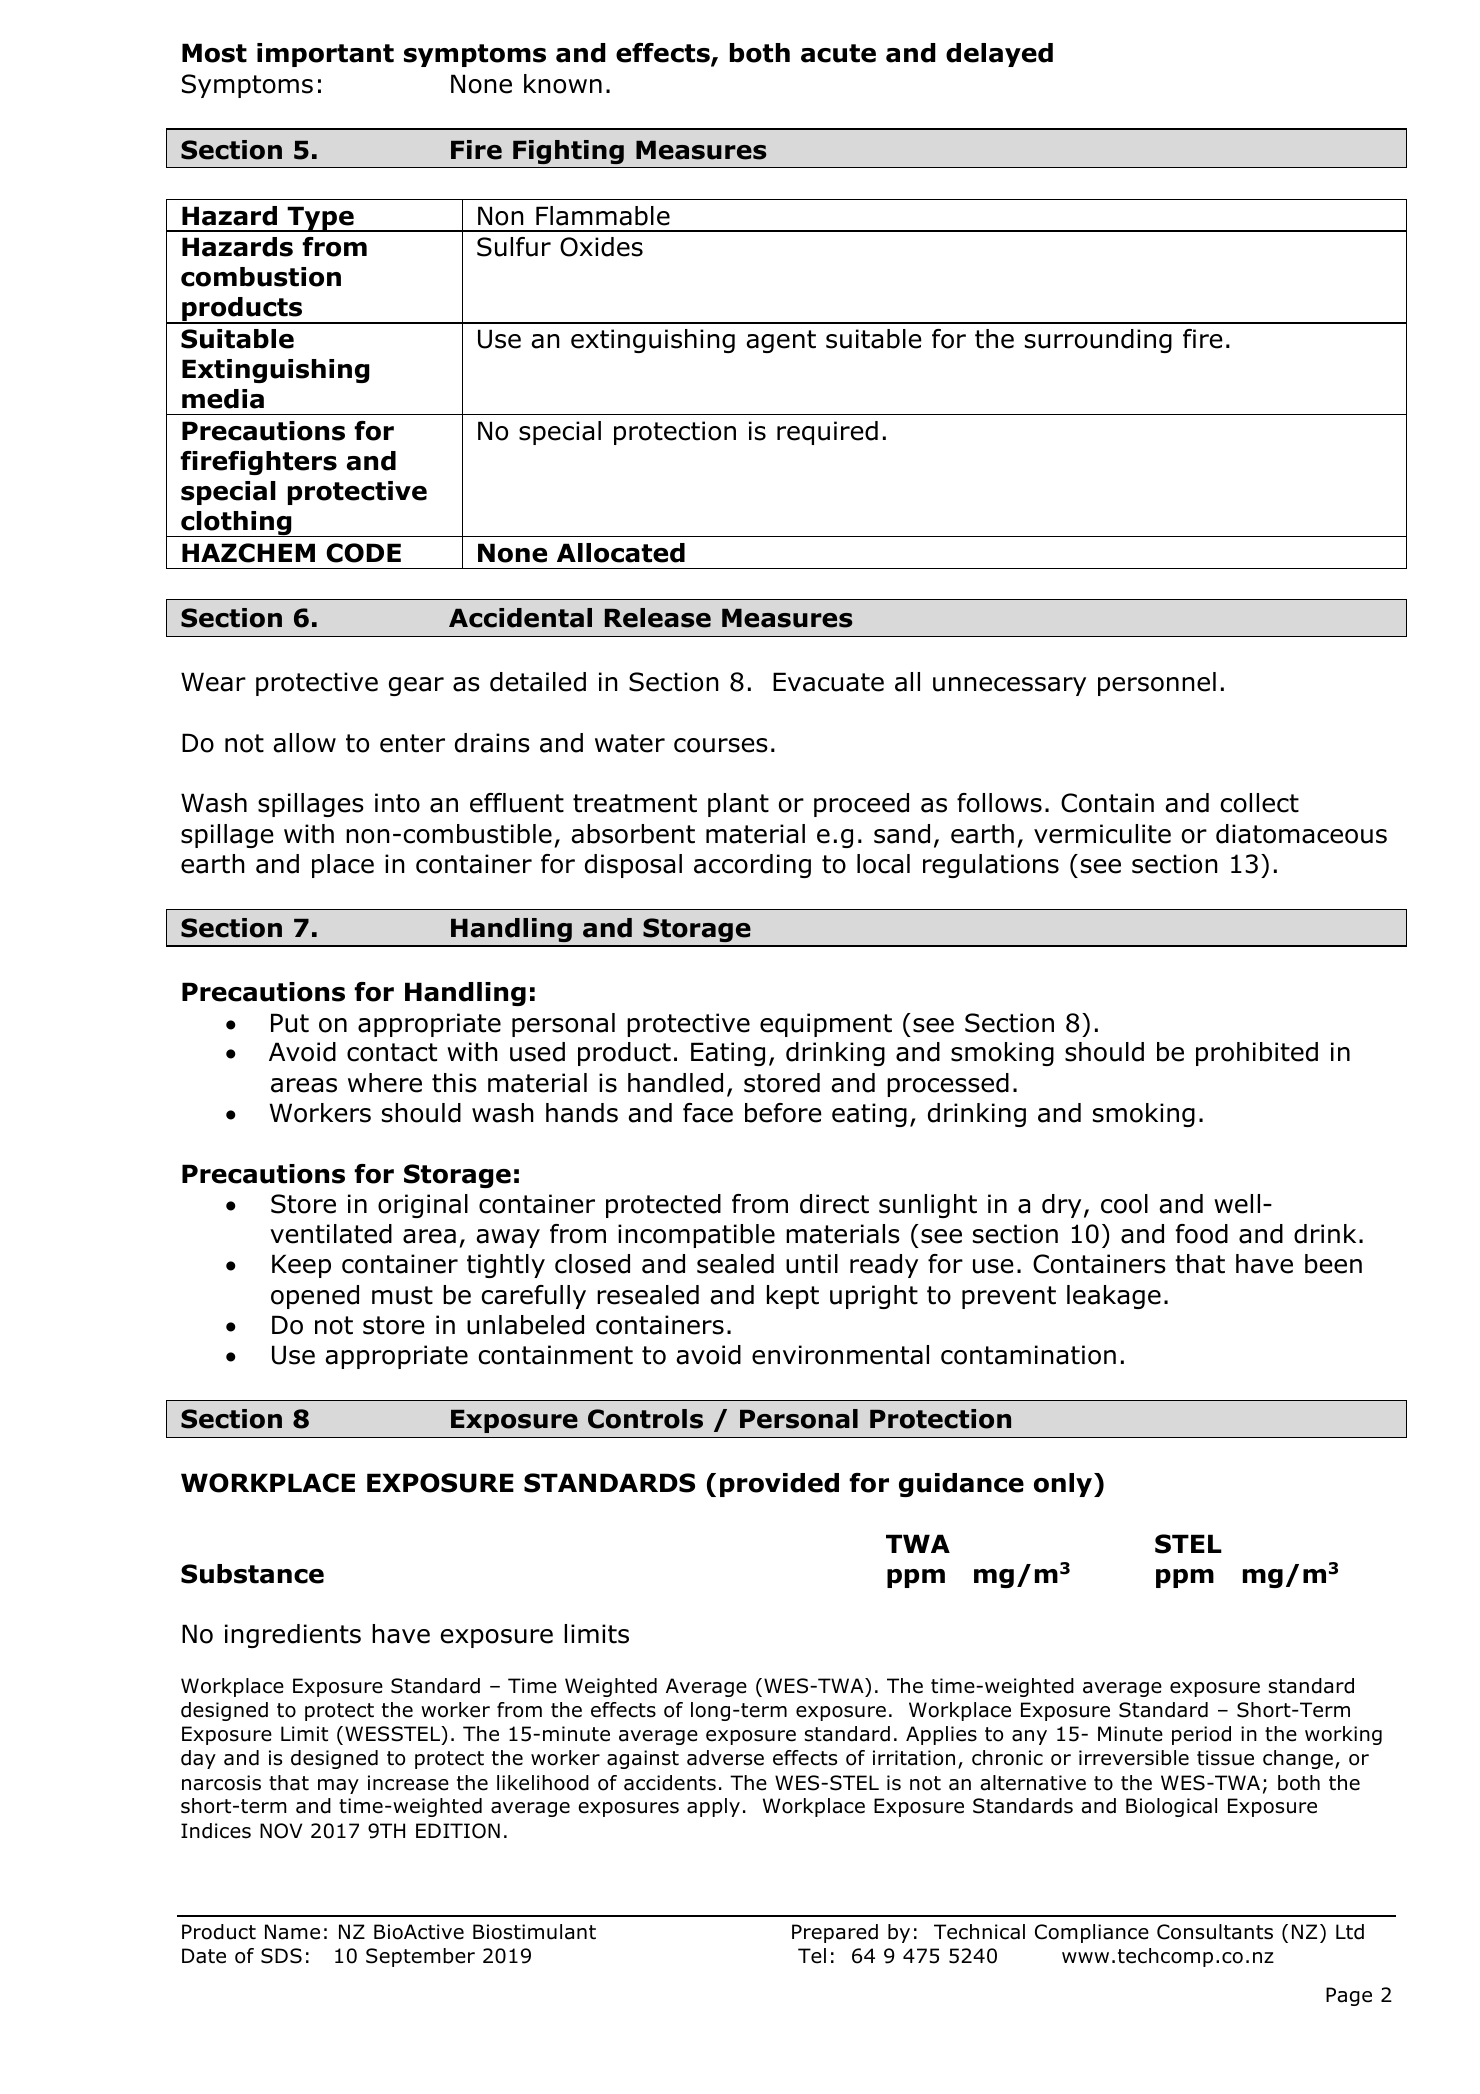  Describe the element at coordinates (325, 55) in the screenshot. I see `important` at that location.
